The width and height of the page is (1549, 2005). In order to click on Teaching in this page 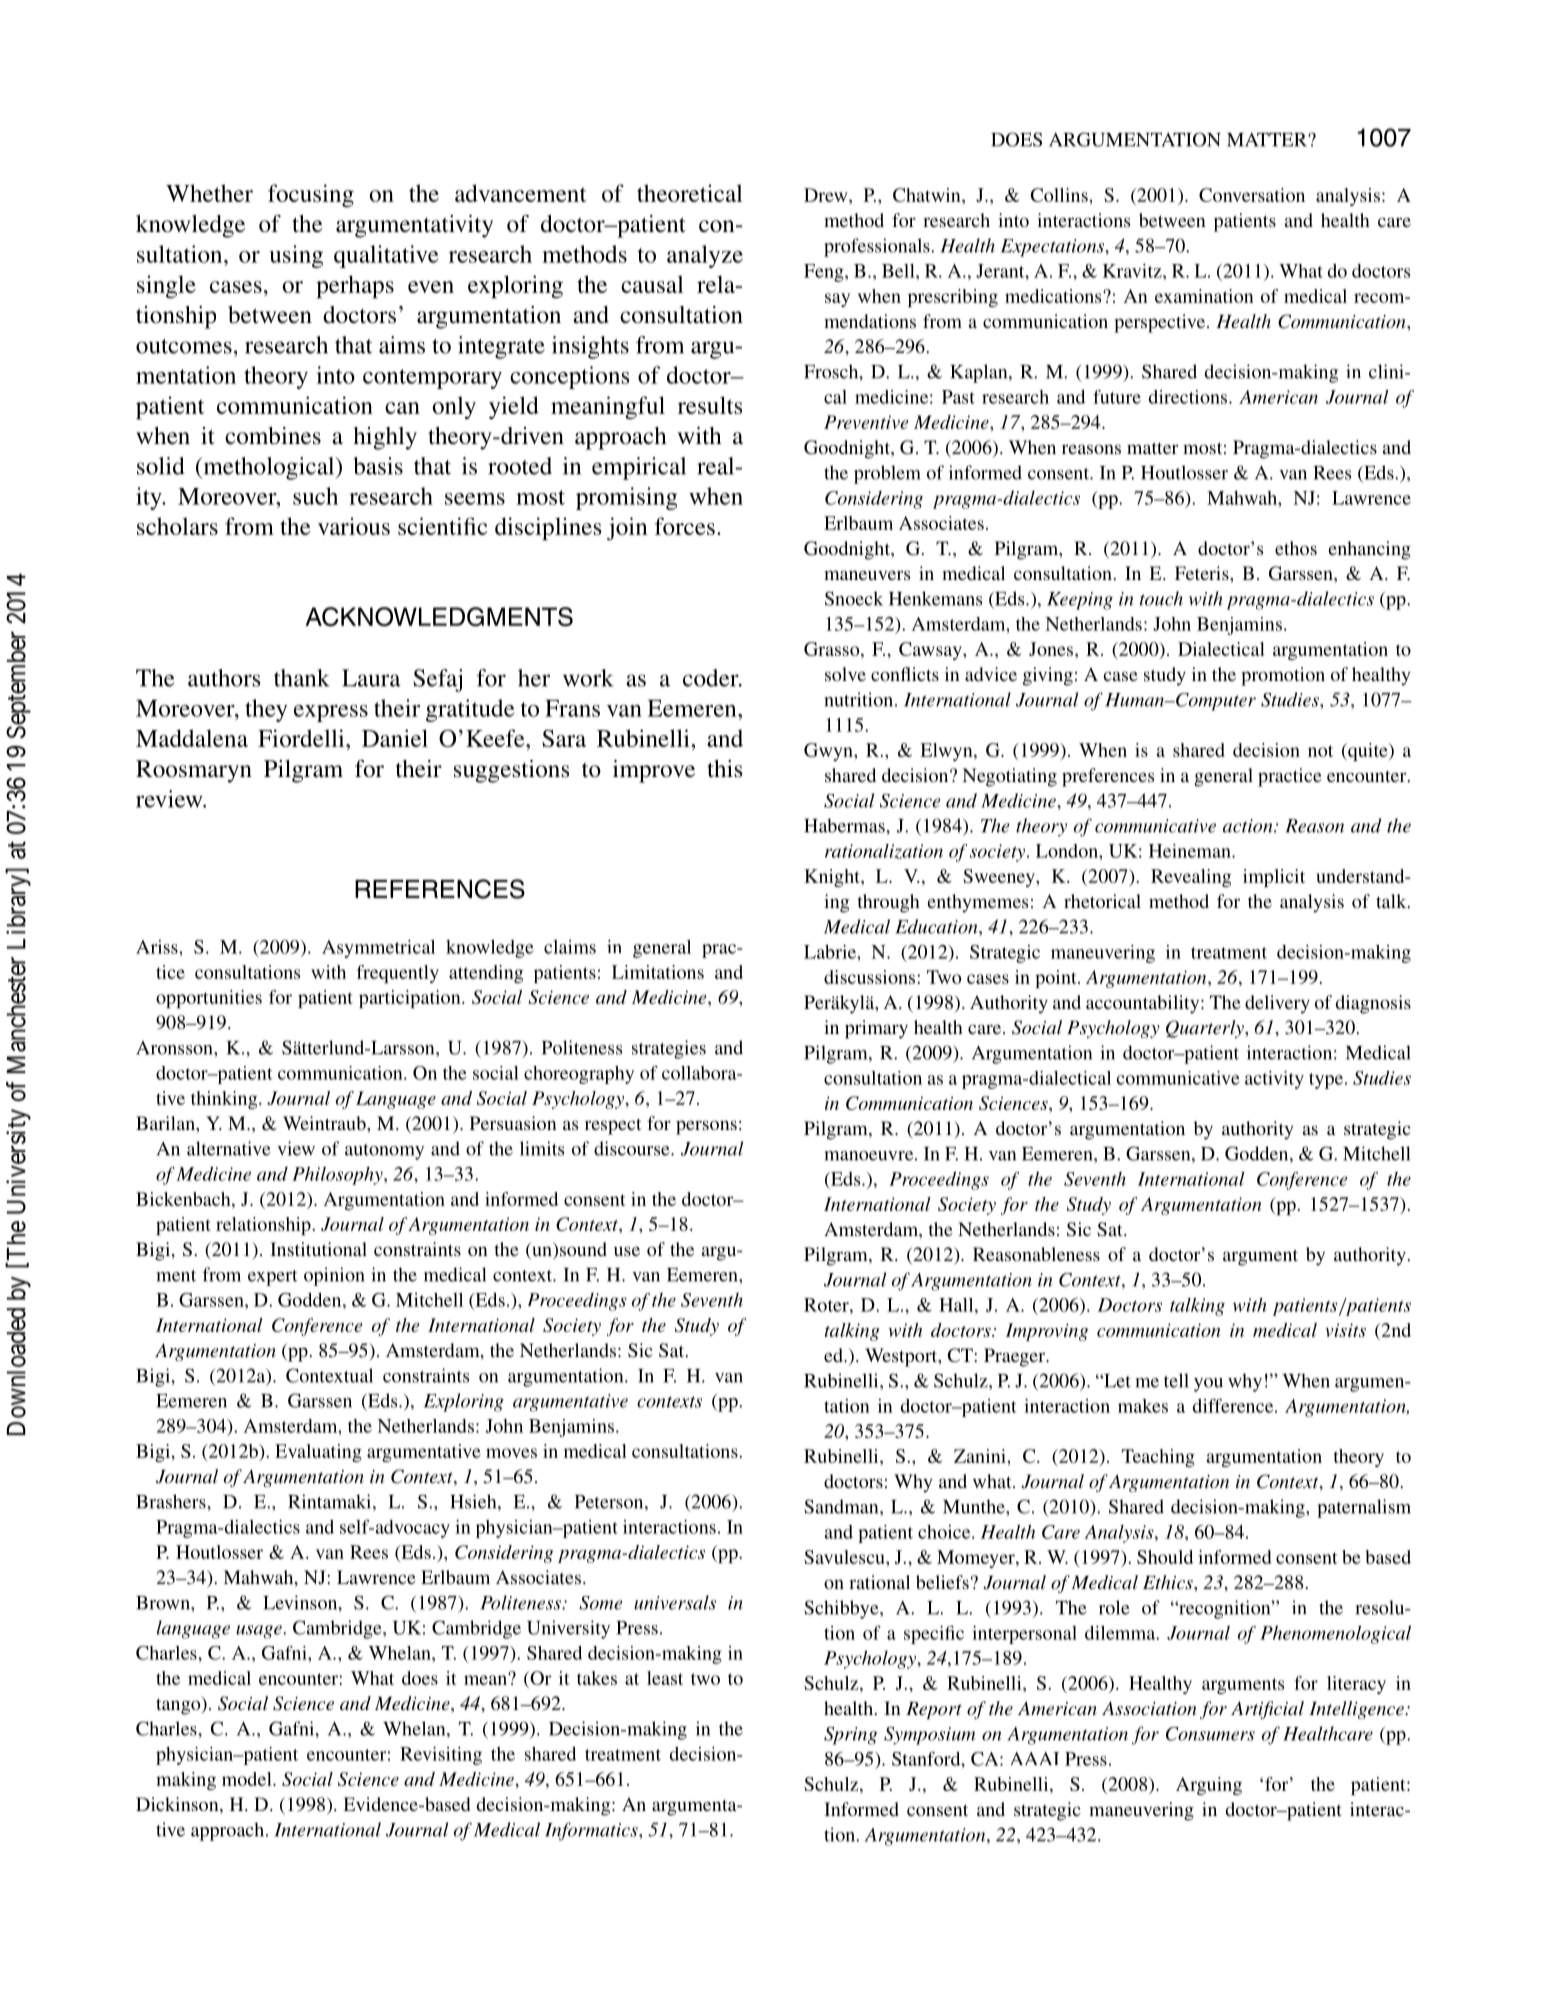, I will do `click(1158, 1458)`.
